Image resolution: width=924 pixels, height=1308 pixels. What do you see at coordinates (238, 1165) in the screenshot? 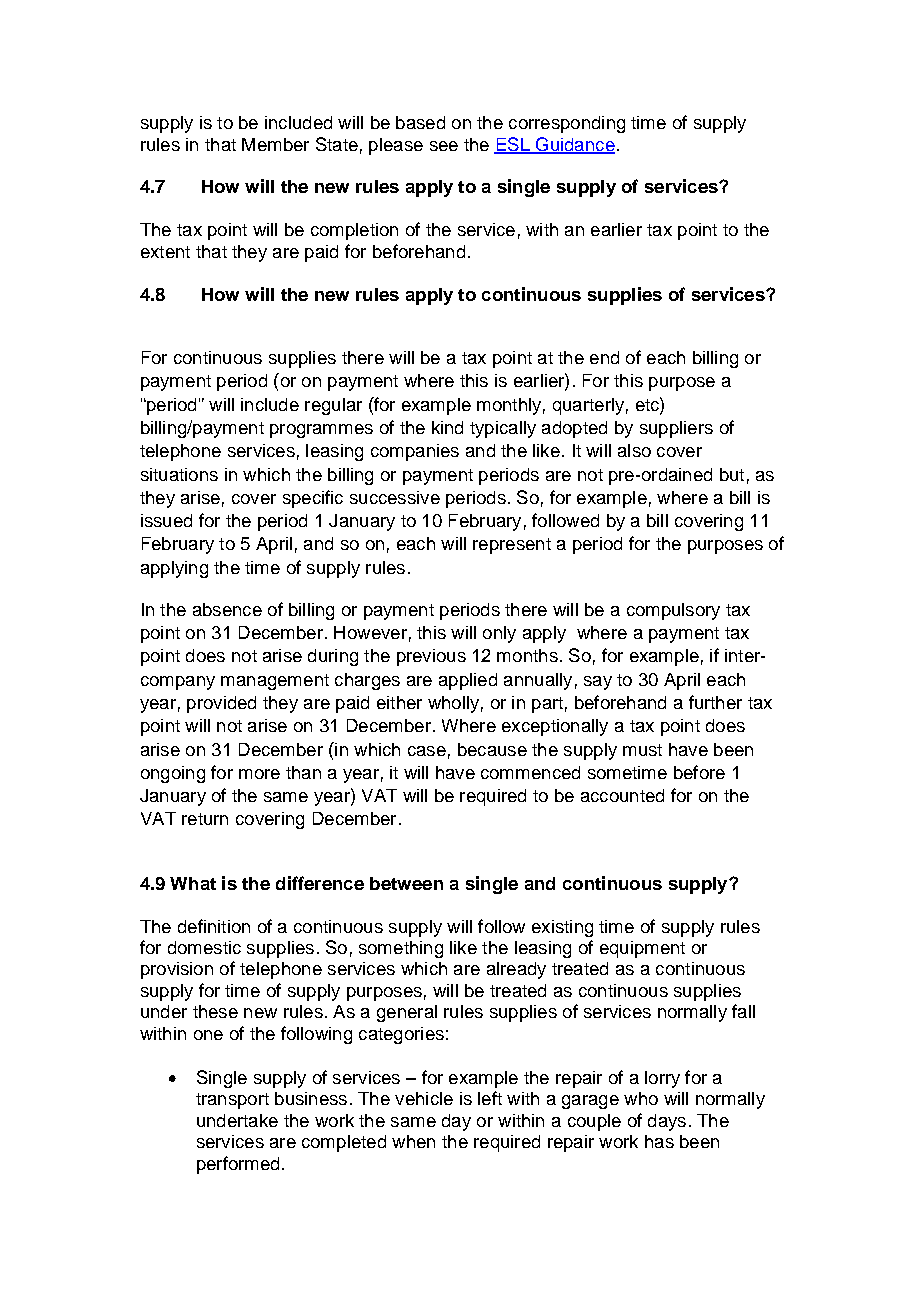
I see `performed` at bounding box center [238, 1165].
